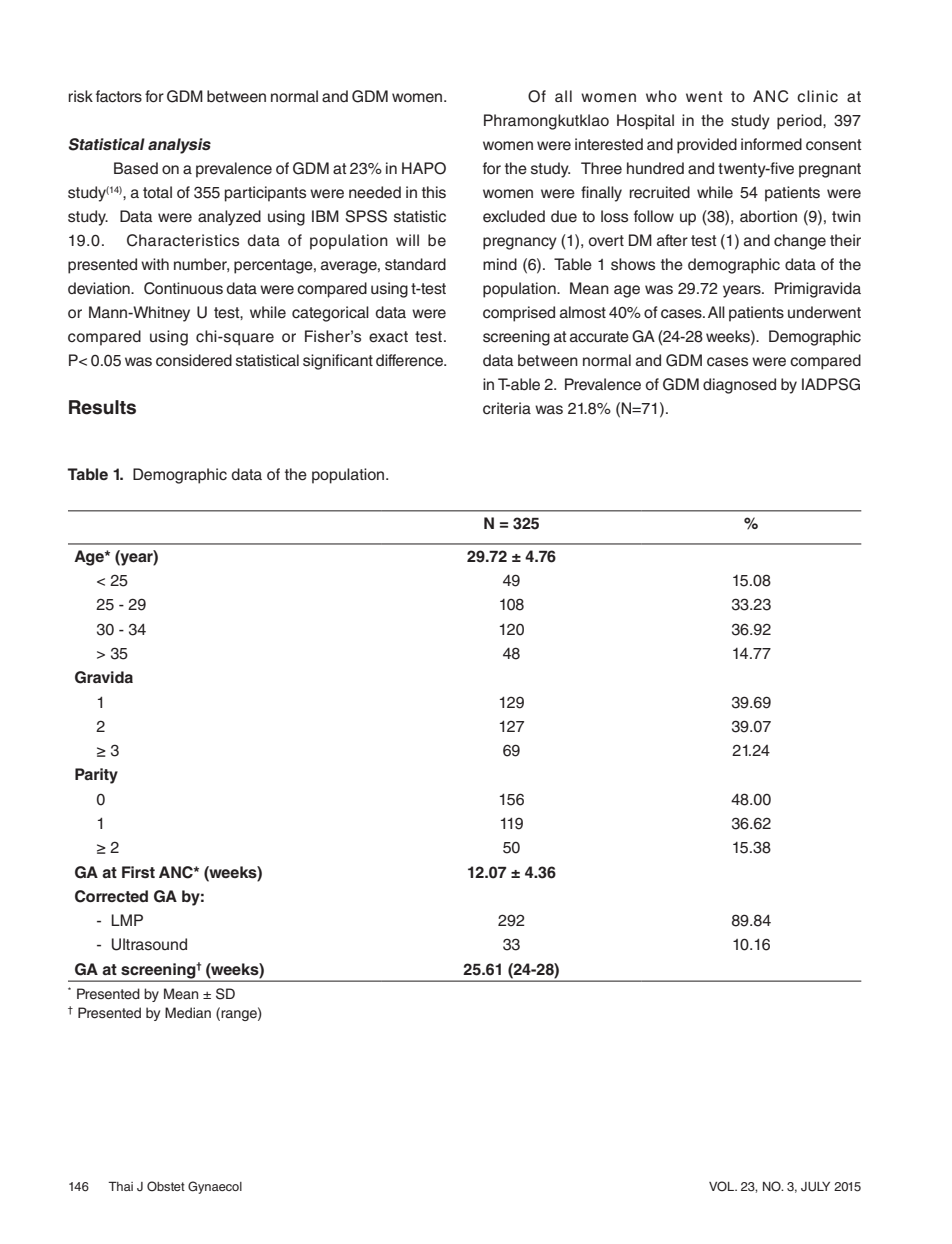 This image has width=952, height=1244. What do you see at coordinates (149, 944) in the image?
I see `Ultrasound` at bounding box center [149, 944].
